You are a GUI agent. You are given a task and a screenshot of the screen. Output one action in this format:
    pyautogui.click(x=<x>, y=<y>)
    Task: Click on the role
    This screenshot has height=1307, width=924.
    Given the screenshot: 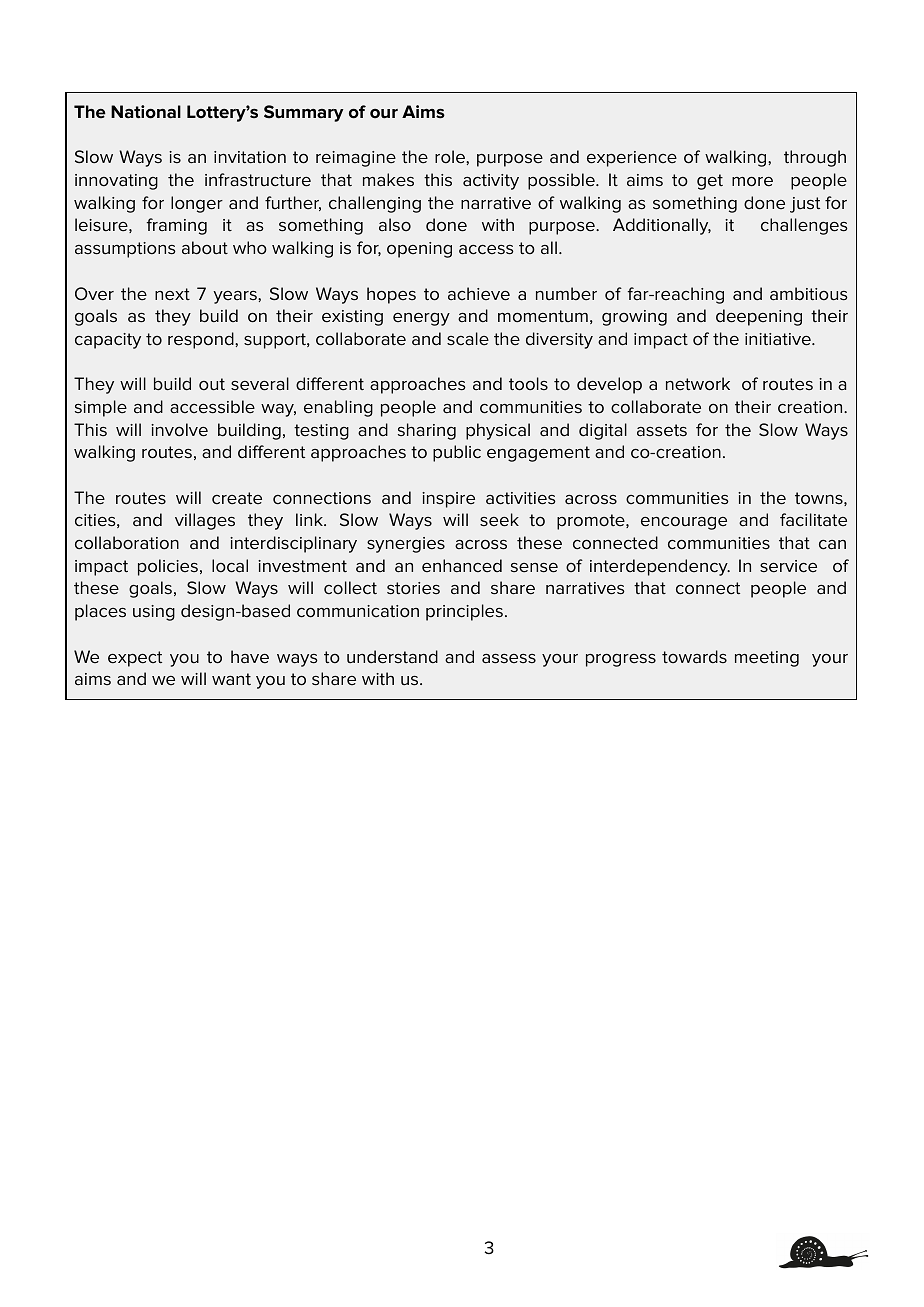 What is the action you would take?
    pyautogui.click(x=451, y=157)
